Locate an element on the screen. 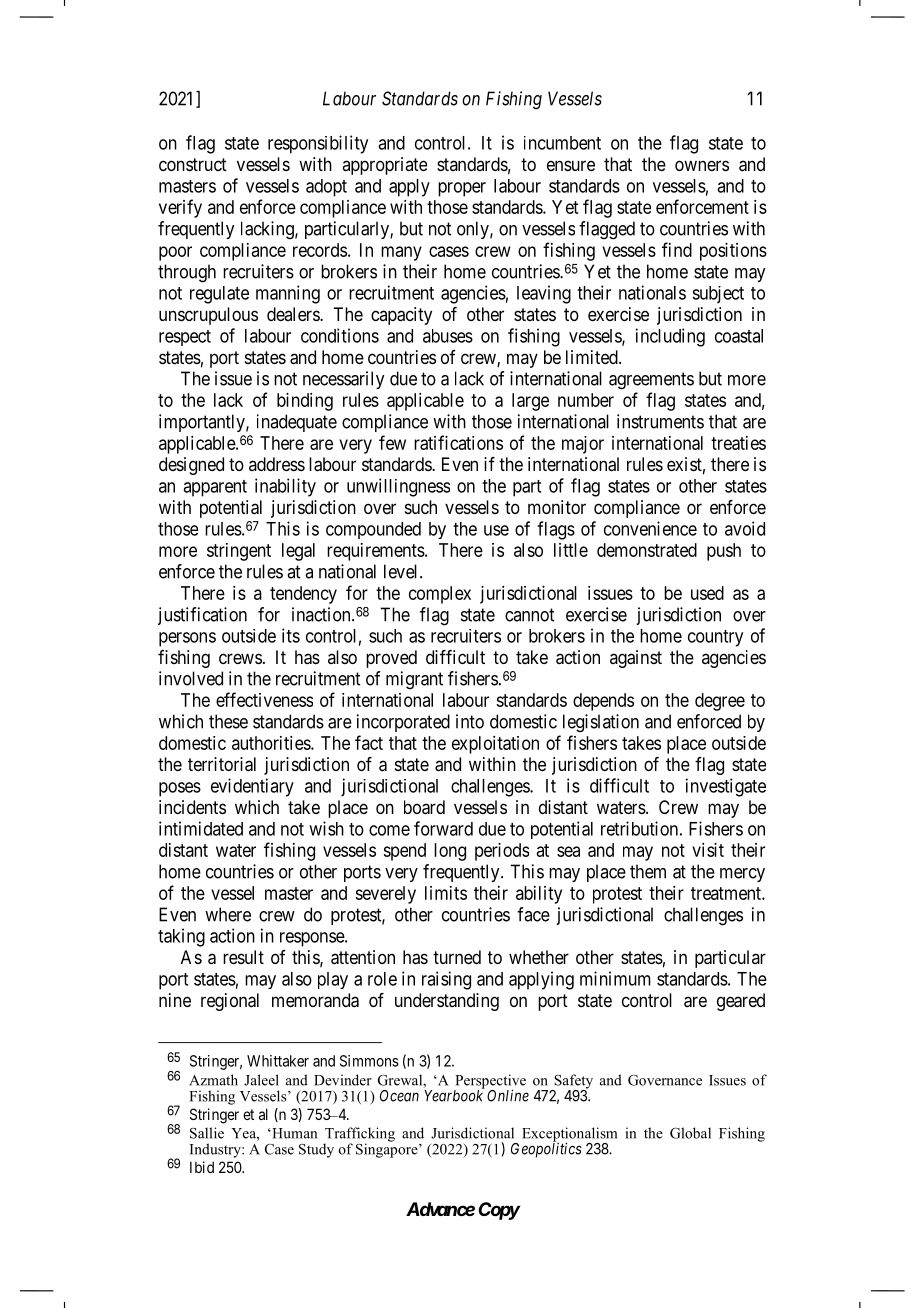 The width and height of the screenshot is (924, 1308). forward is located at coordinates (443, 828).
